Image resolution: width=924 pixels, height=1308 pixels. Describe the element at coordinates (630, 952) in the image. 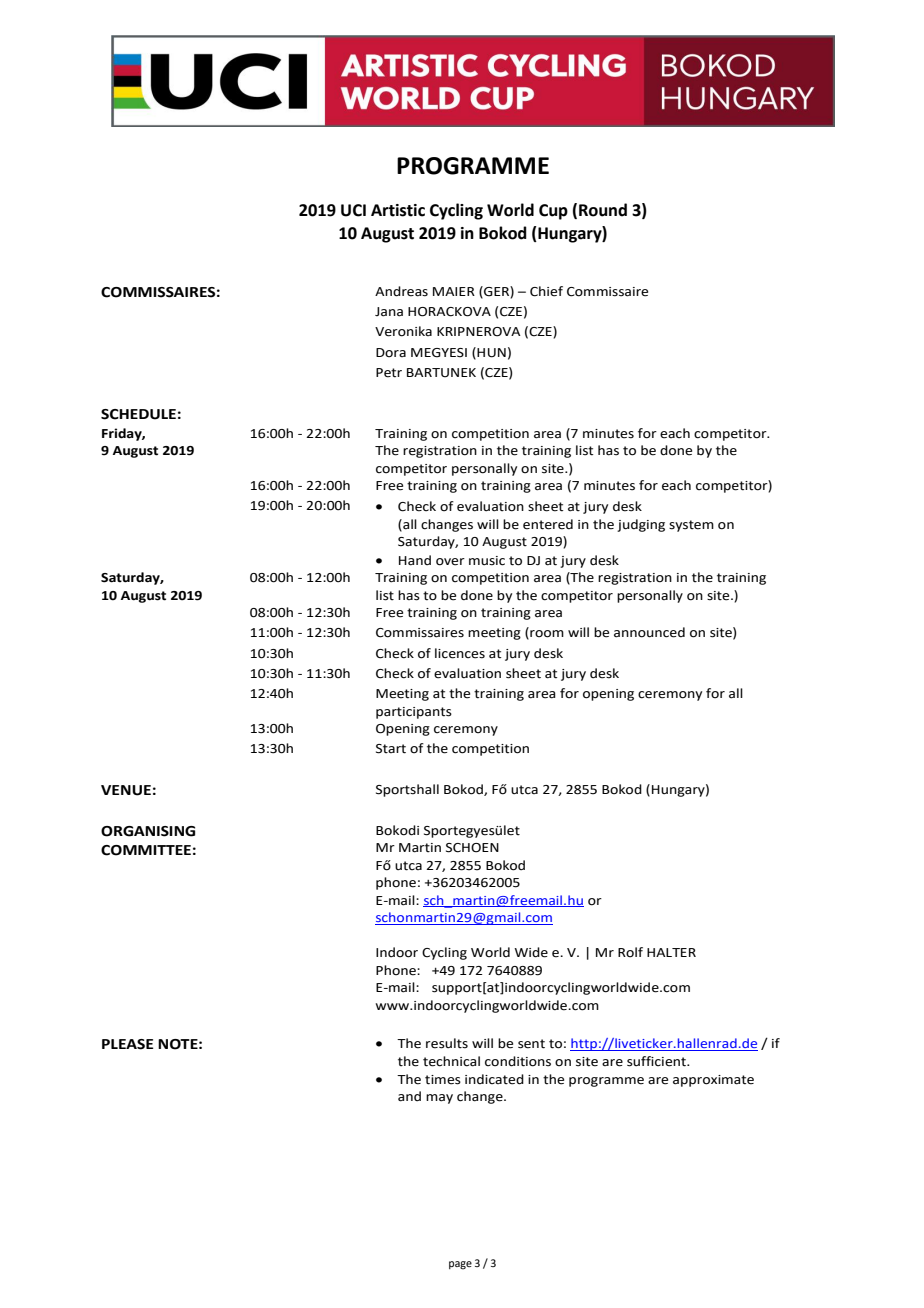

I see `Rolf` at that location.
